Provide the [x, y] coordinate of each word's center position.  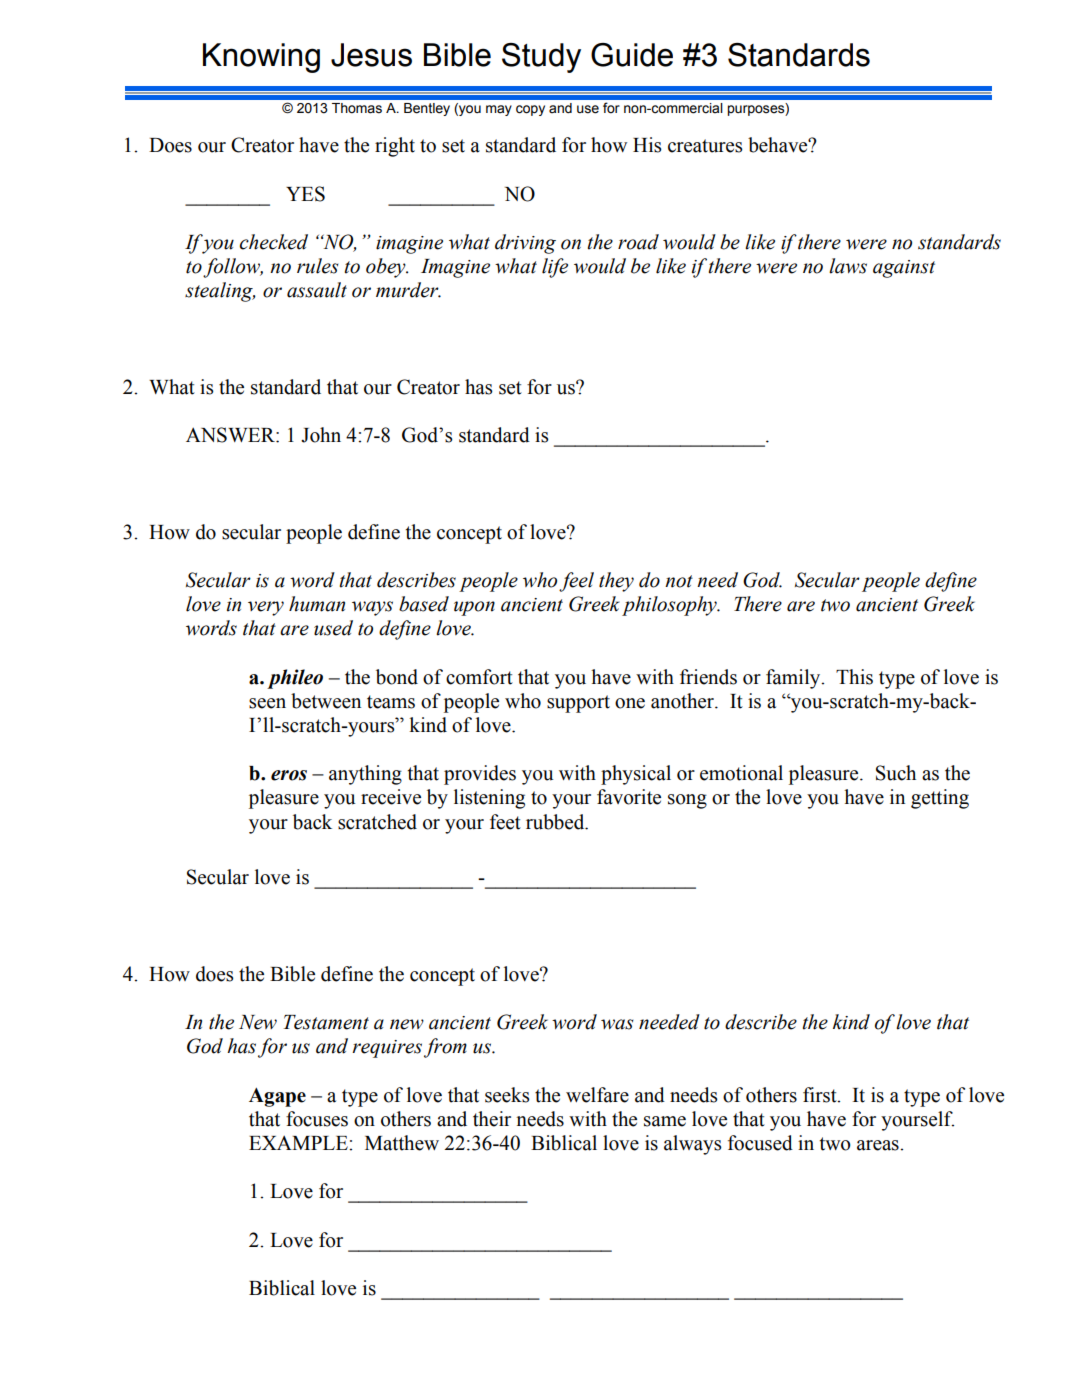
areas [879, 1145]
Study [541, 58]
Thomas [357, 108]
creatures [705, 146]
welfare [597, 1095]
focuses [317, 1119]
